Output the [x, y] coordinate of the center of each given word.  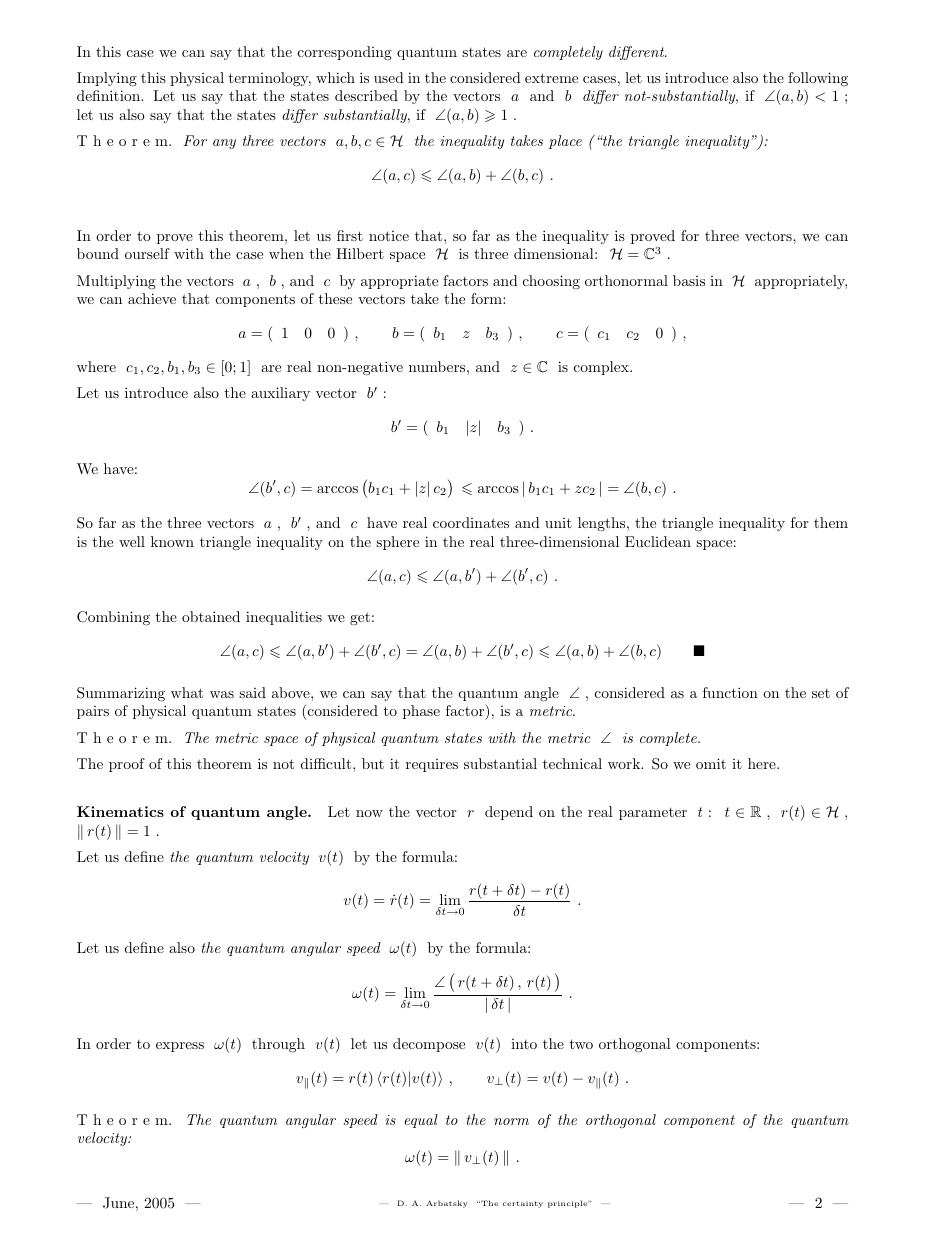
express [180, 1047]
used [389, 77]
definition [110, 95]
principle [569, 1204]
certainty [523, 1204]
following [818, 79]
